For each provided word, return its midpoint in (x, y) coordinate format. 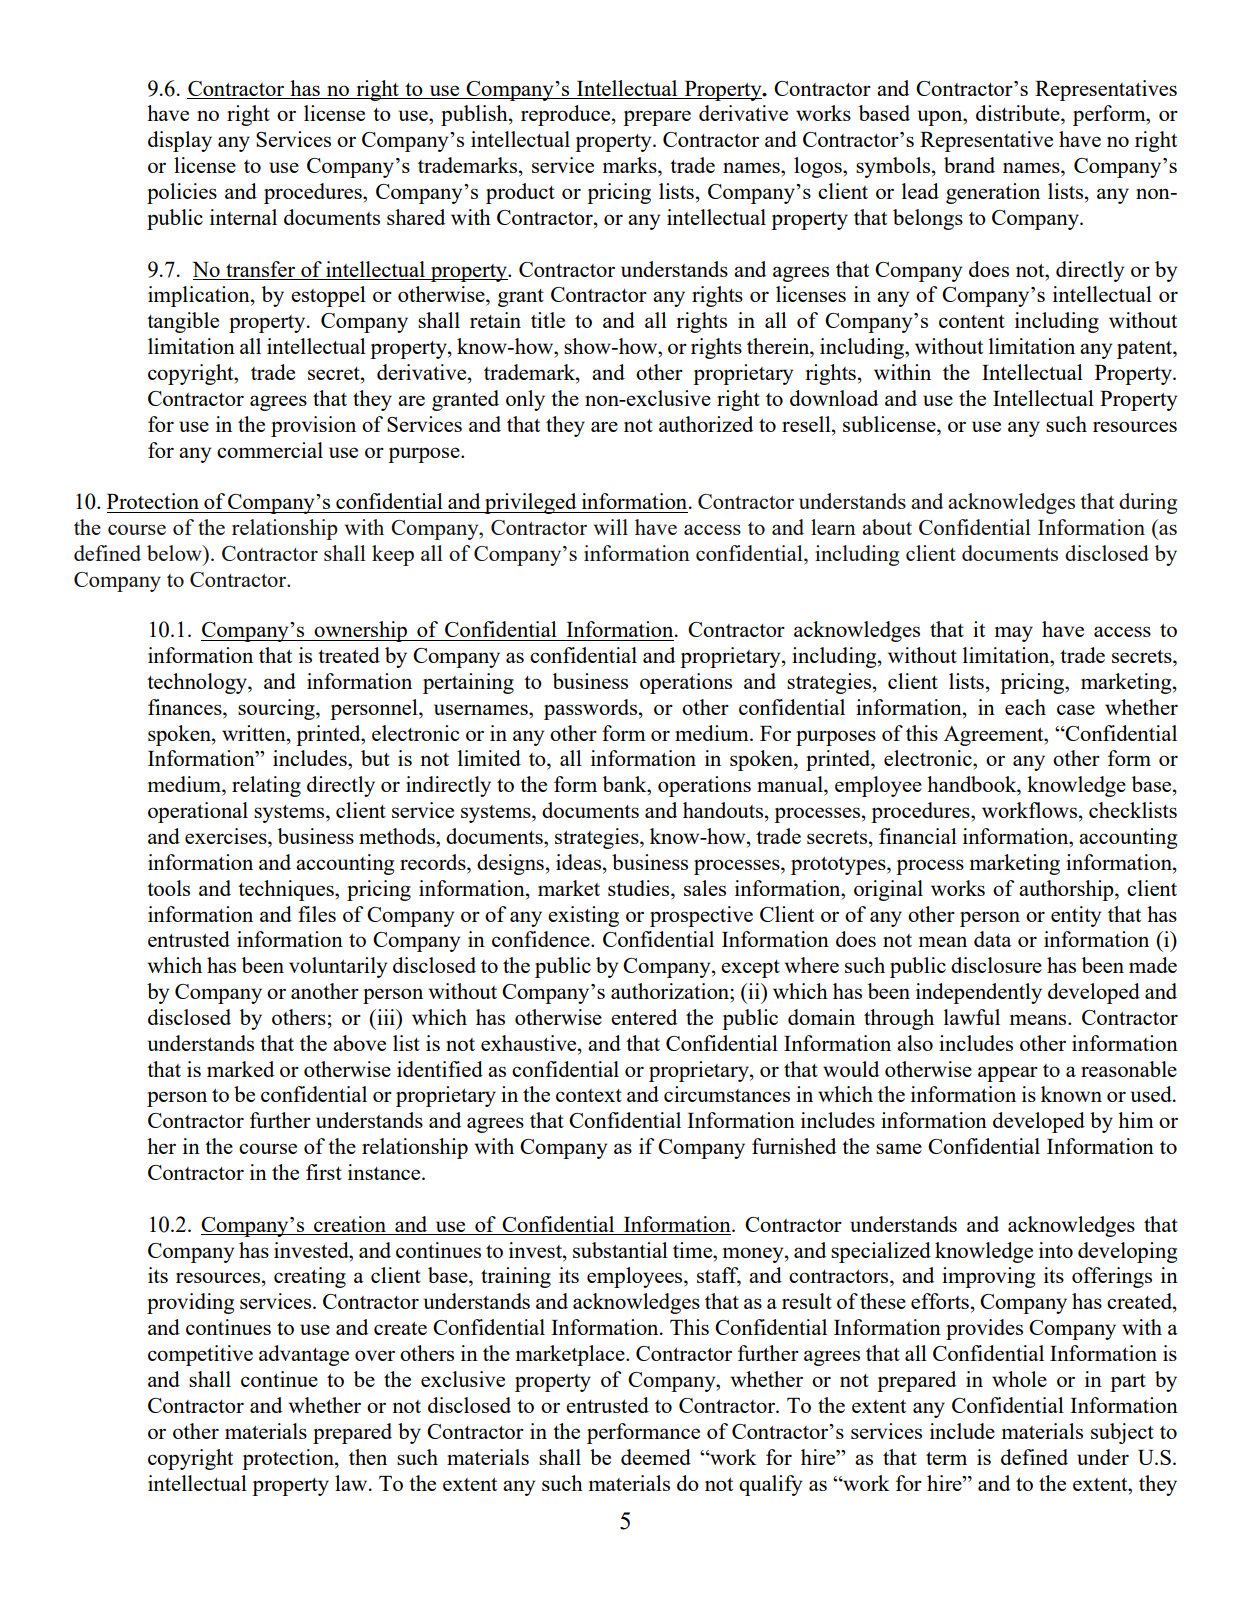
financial (918, 836)
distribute (1019, 113)
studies (640, 888)
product (520, 193)
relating (266, 786)
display (180, 141)
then (368, 1457)
